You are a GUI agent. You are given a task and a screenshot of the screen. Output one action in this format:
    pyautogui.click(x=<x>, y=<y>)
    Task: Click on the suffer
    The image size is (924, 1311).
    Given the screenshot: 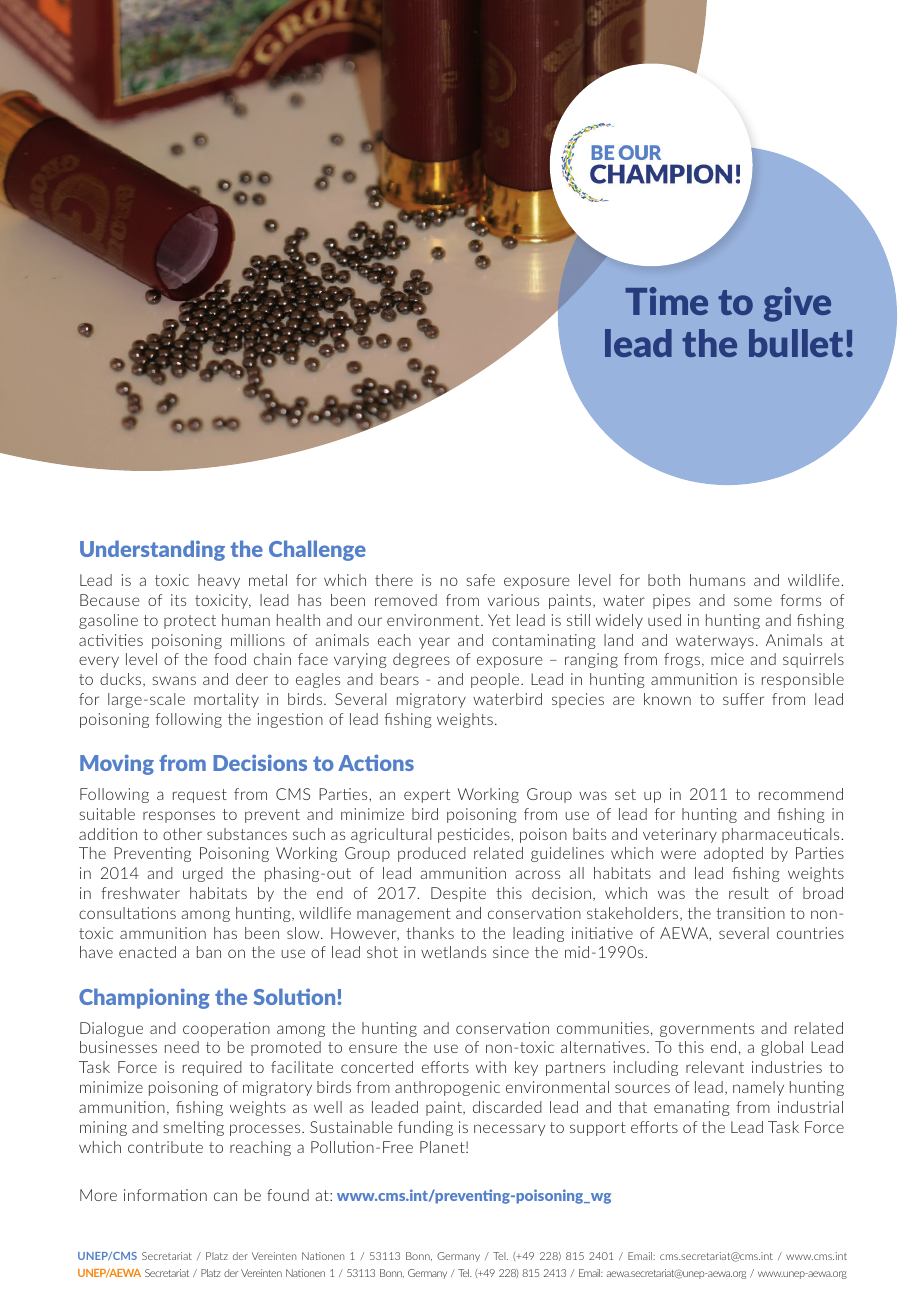 What is the action you would take?
    pyautogui.click(x=743, y=699)
